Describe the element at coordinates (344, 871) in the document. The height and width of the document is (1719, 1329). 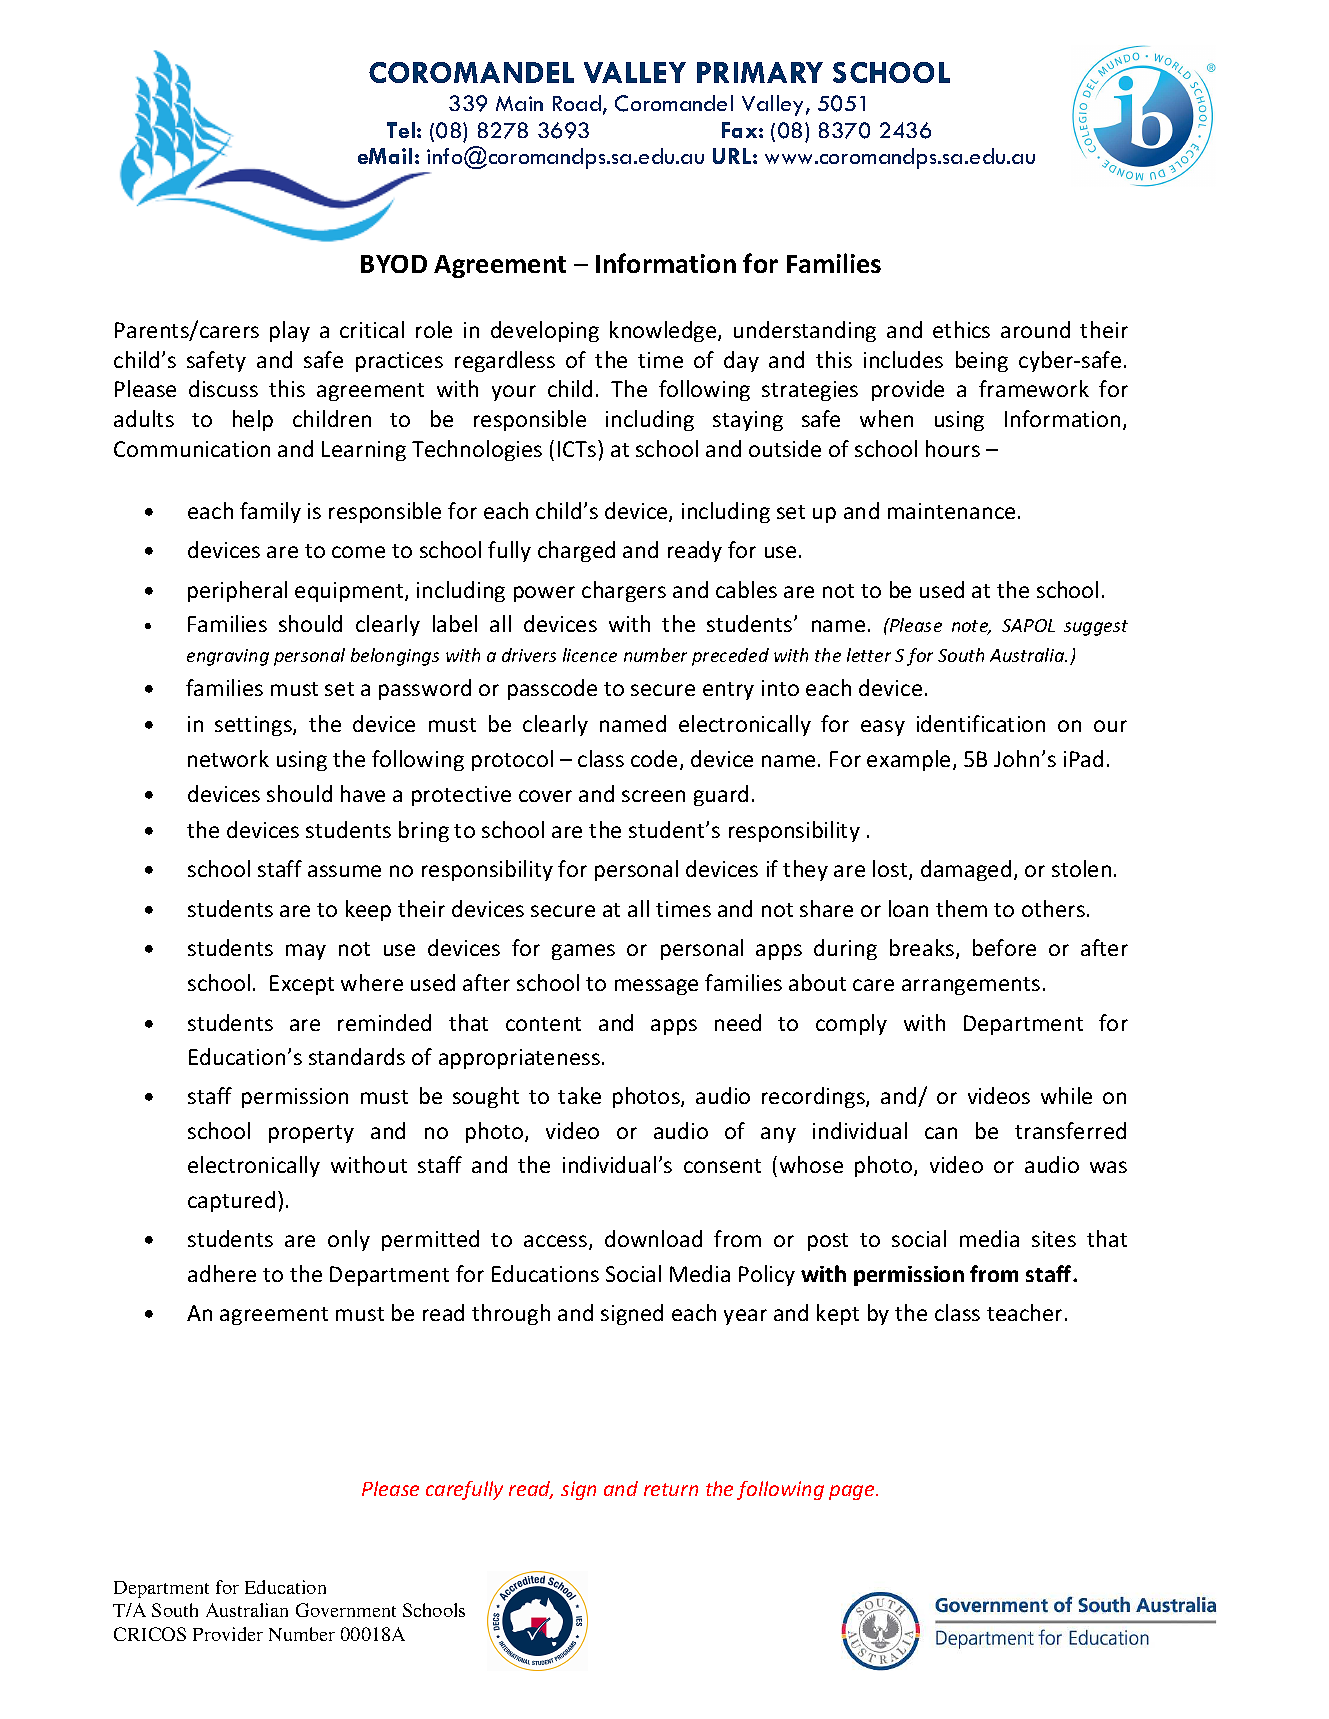
I see `assume` at that location.
